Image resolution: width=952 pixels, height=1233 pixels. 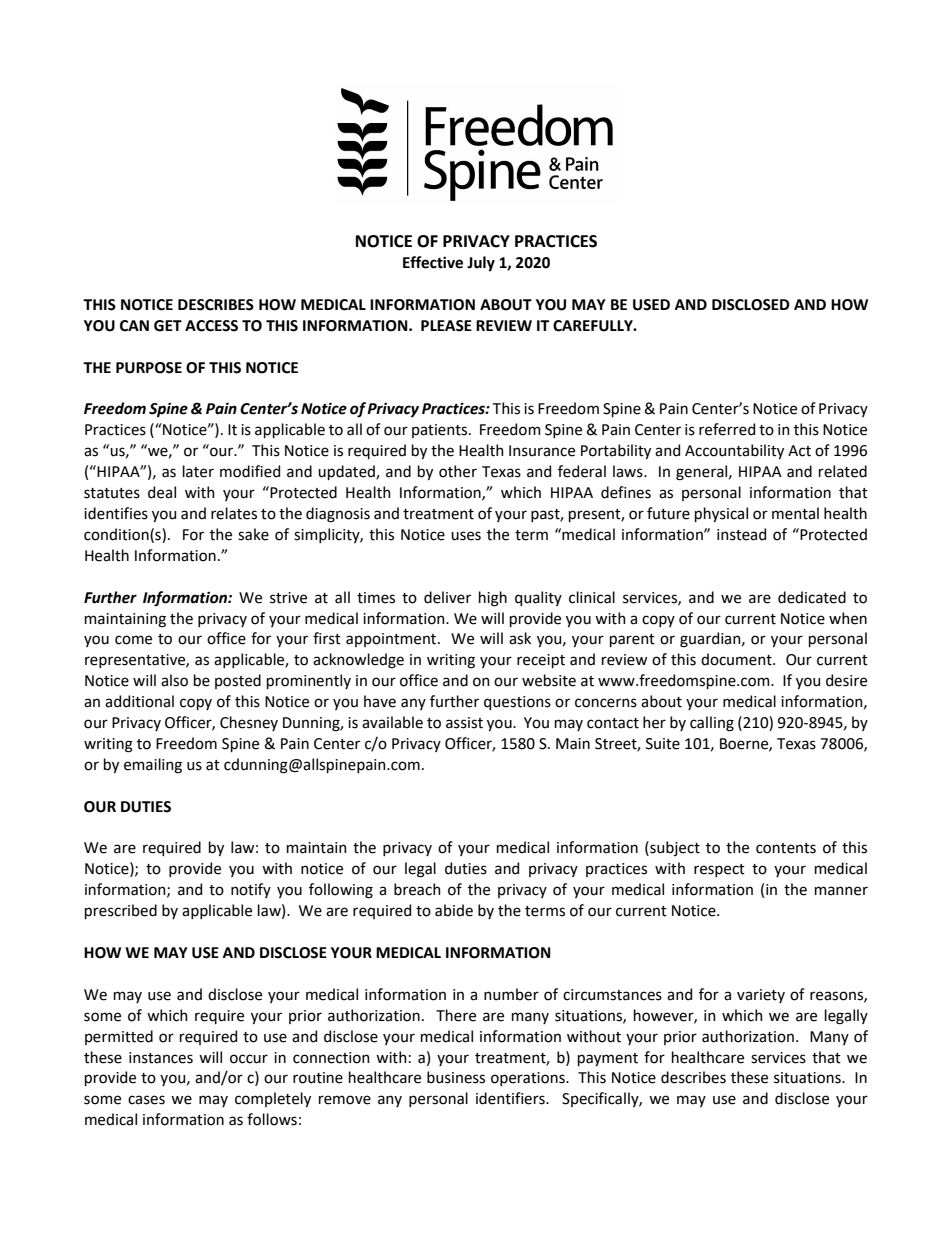 What do you see at coordinates (481, 263) in the screenshot?
I see `July` at bounding box center [481, 263].
